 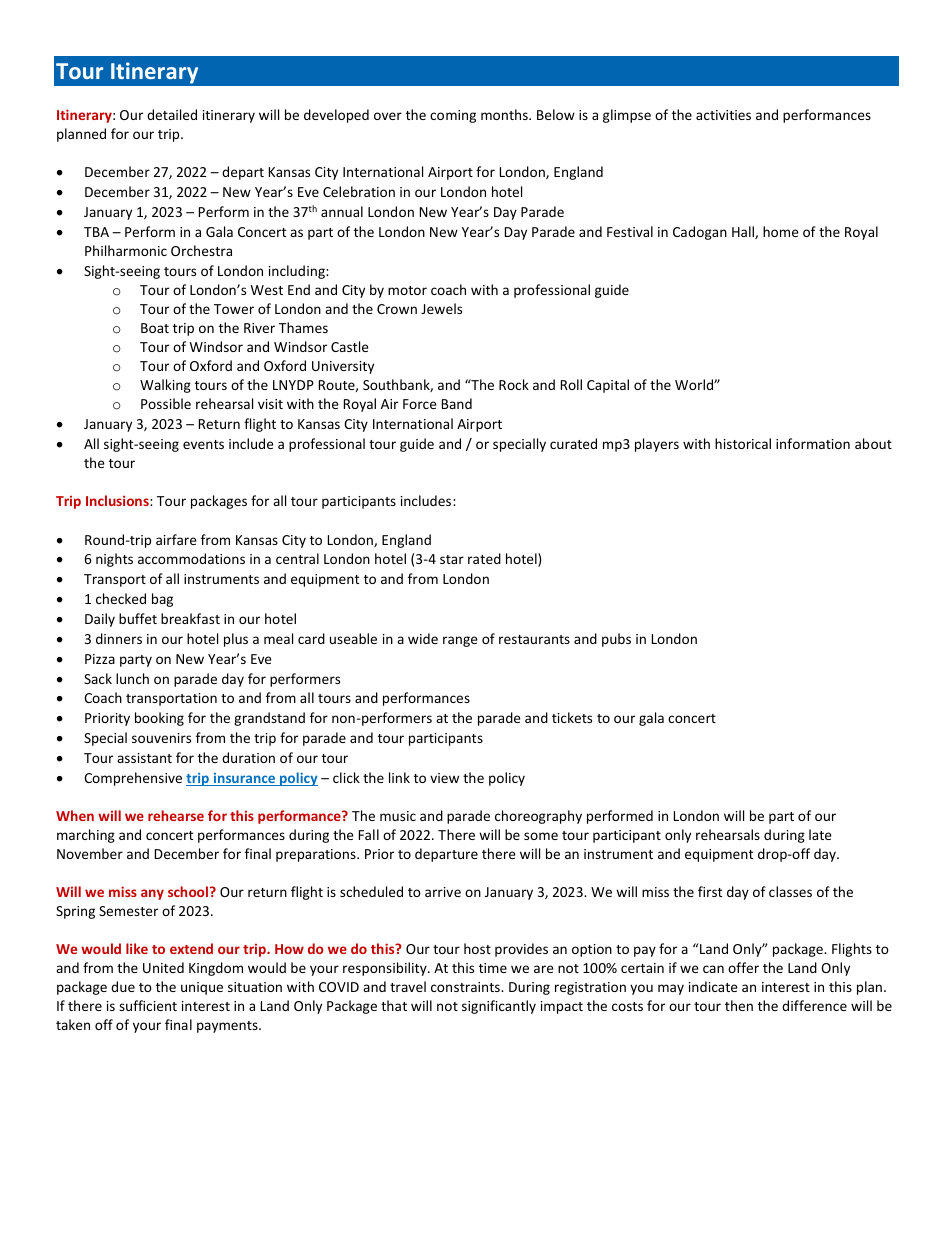 I want to click on tickets, so click(x=572, y=717).
